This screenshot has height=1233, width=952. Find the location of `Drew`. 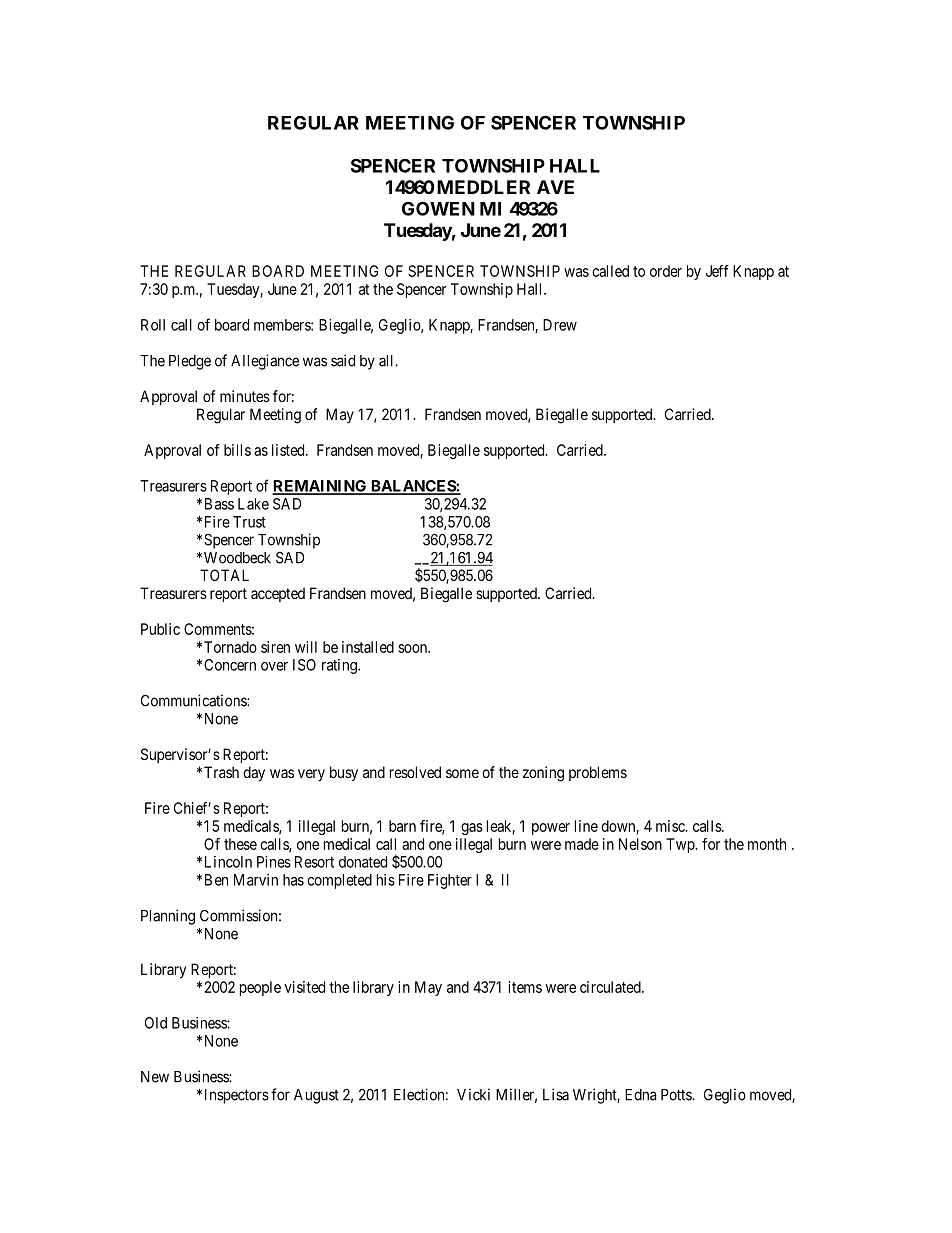

Drew is located at coordinates (560, 325).
